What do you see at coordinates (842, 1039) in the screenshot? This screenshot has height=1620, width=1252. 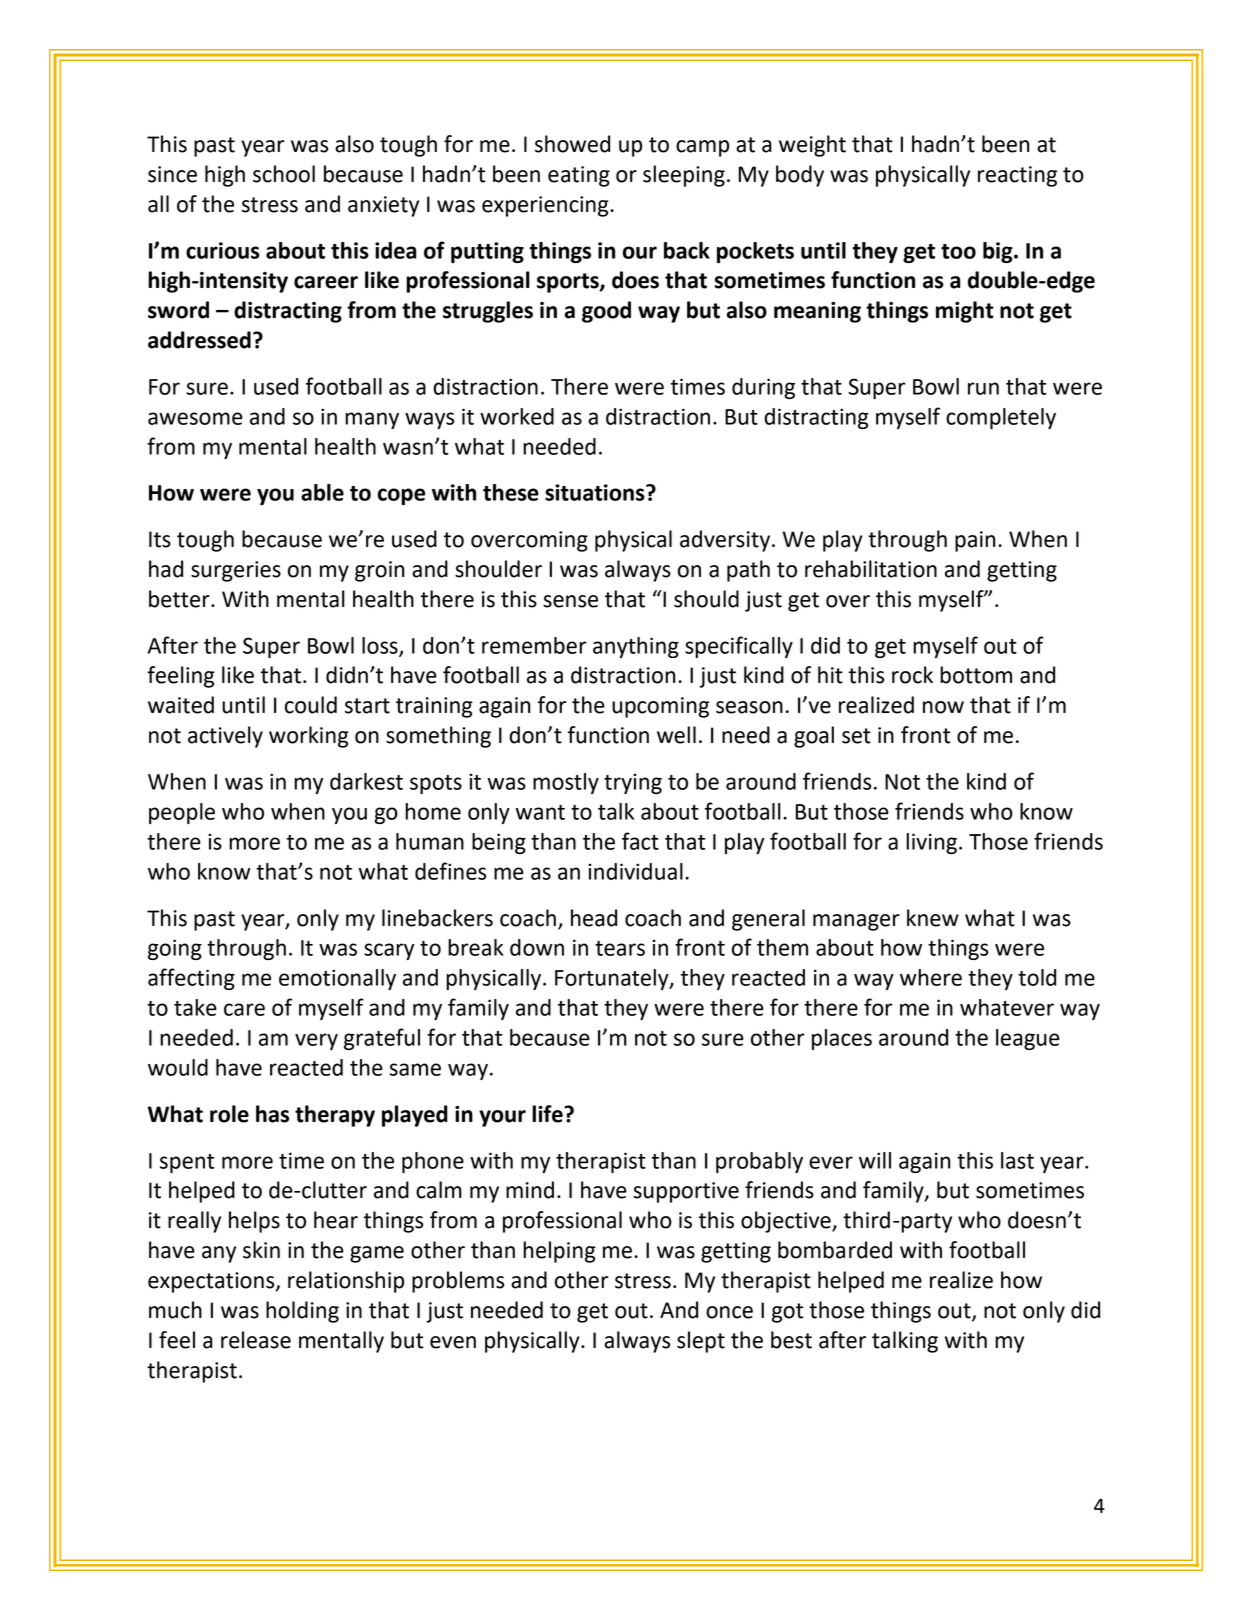 I see `places` at bounding box center [842, 1039].
